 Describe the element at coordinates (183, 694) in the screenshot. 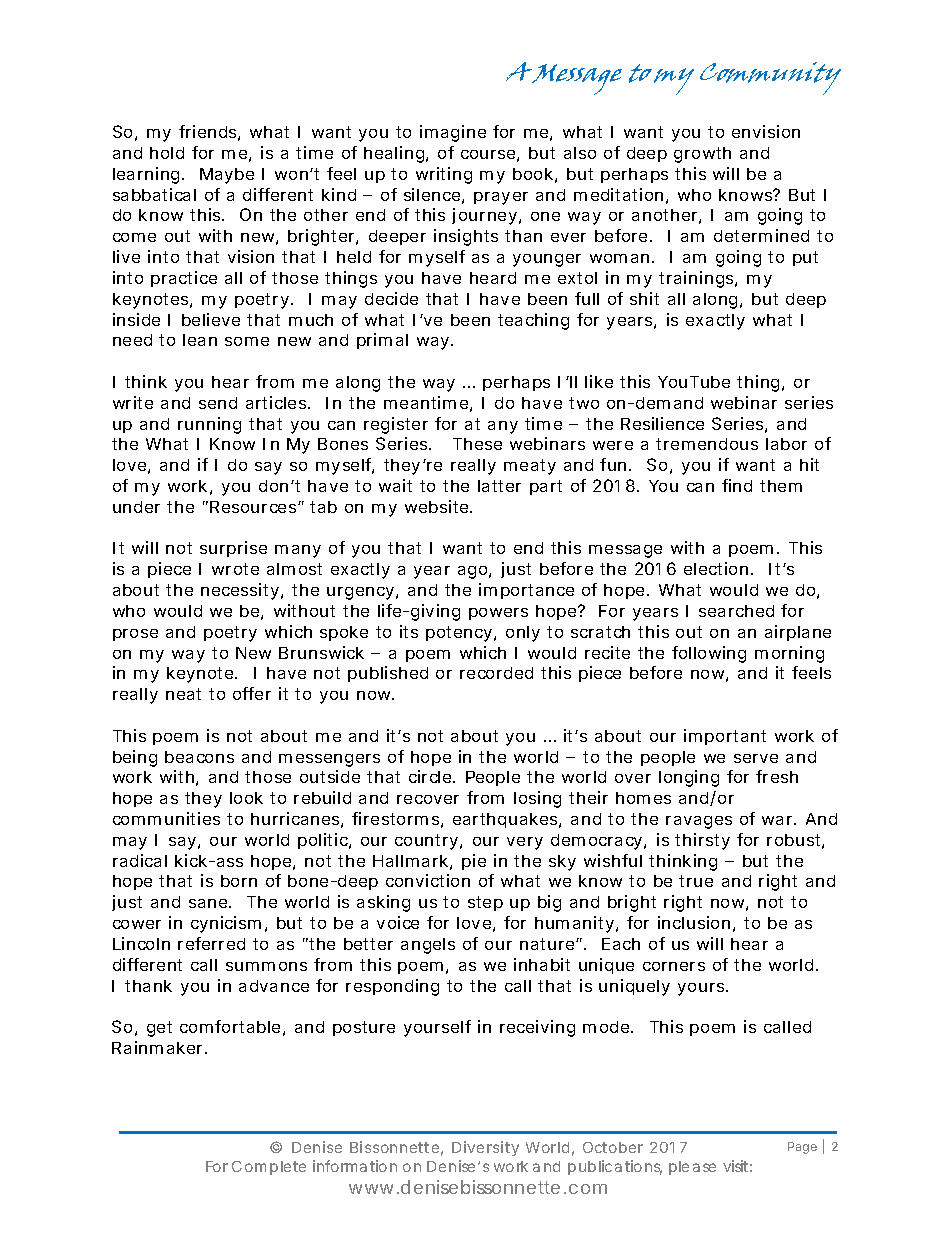

I see `neat` at that location.
